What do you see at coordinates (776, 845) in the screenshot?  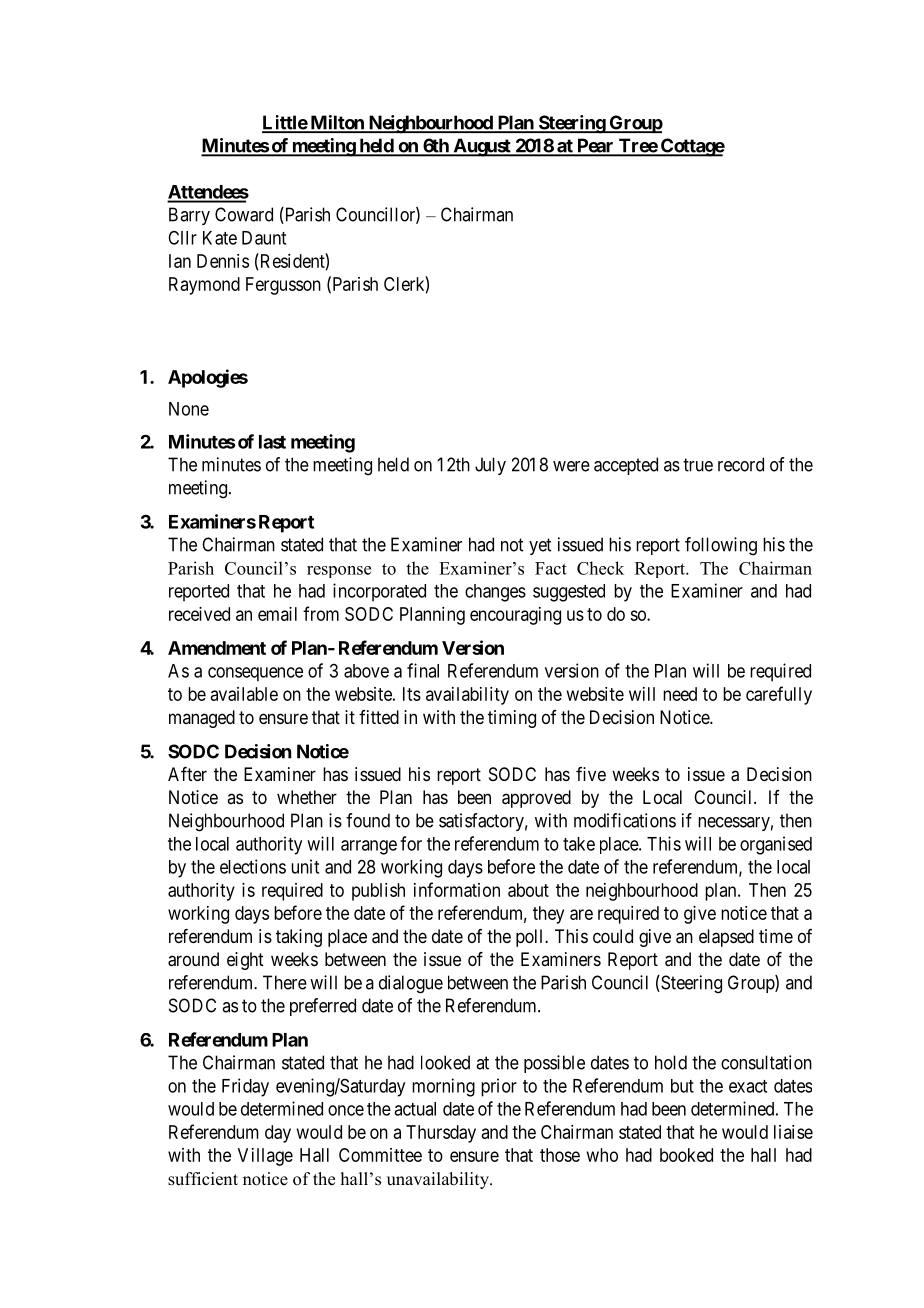 I see `organised` at bounding box center [776, 845].
